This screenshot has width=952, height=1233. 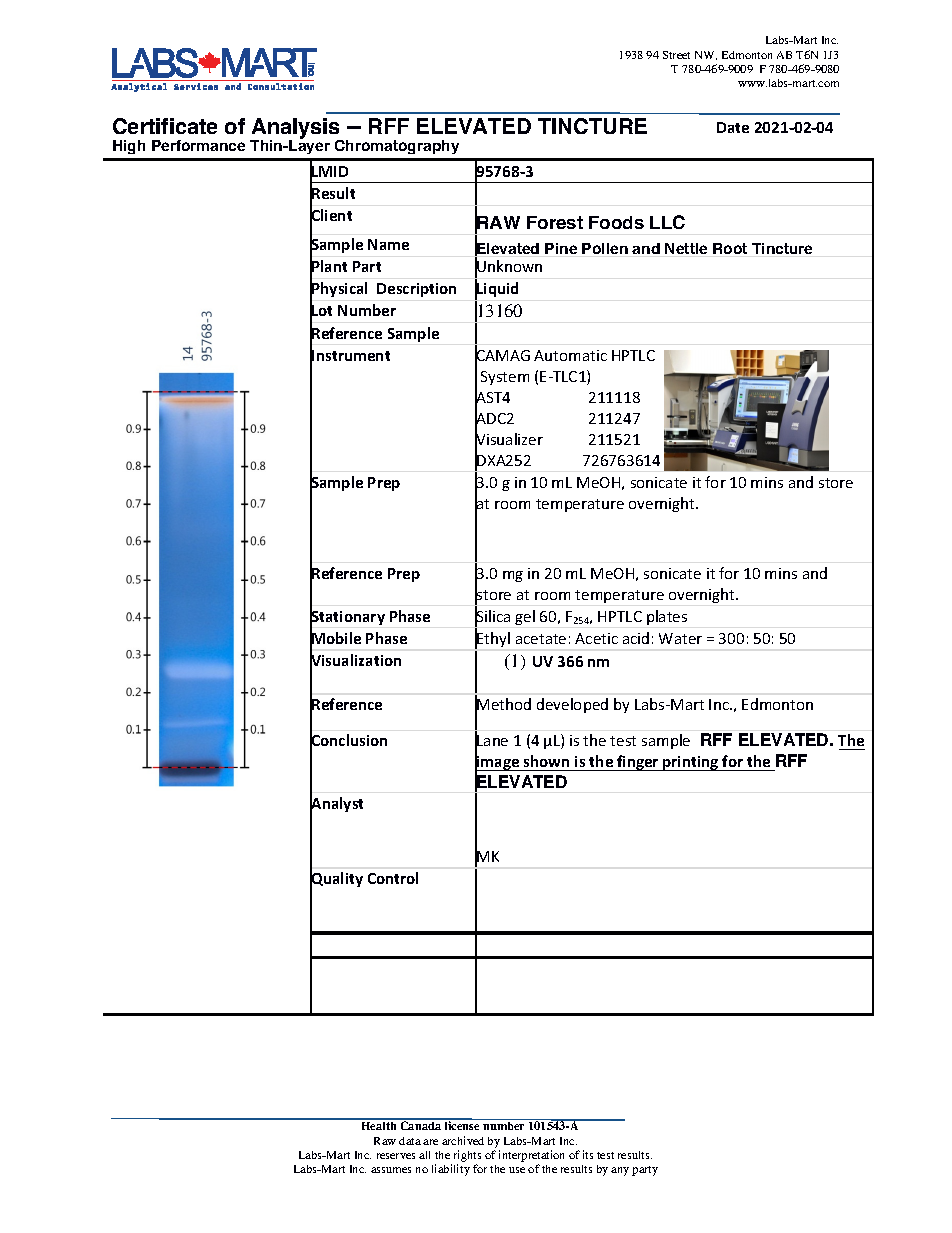 I want to click on Analyst, so click(x=336, y=805).
